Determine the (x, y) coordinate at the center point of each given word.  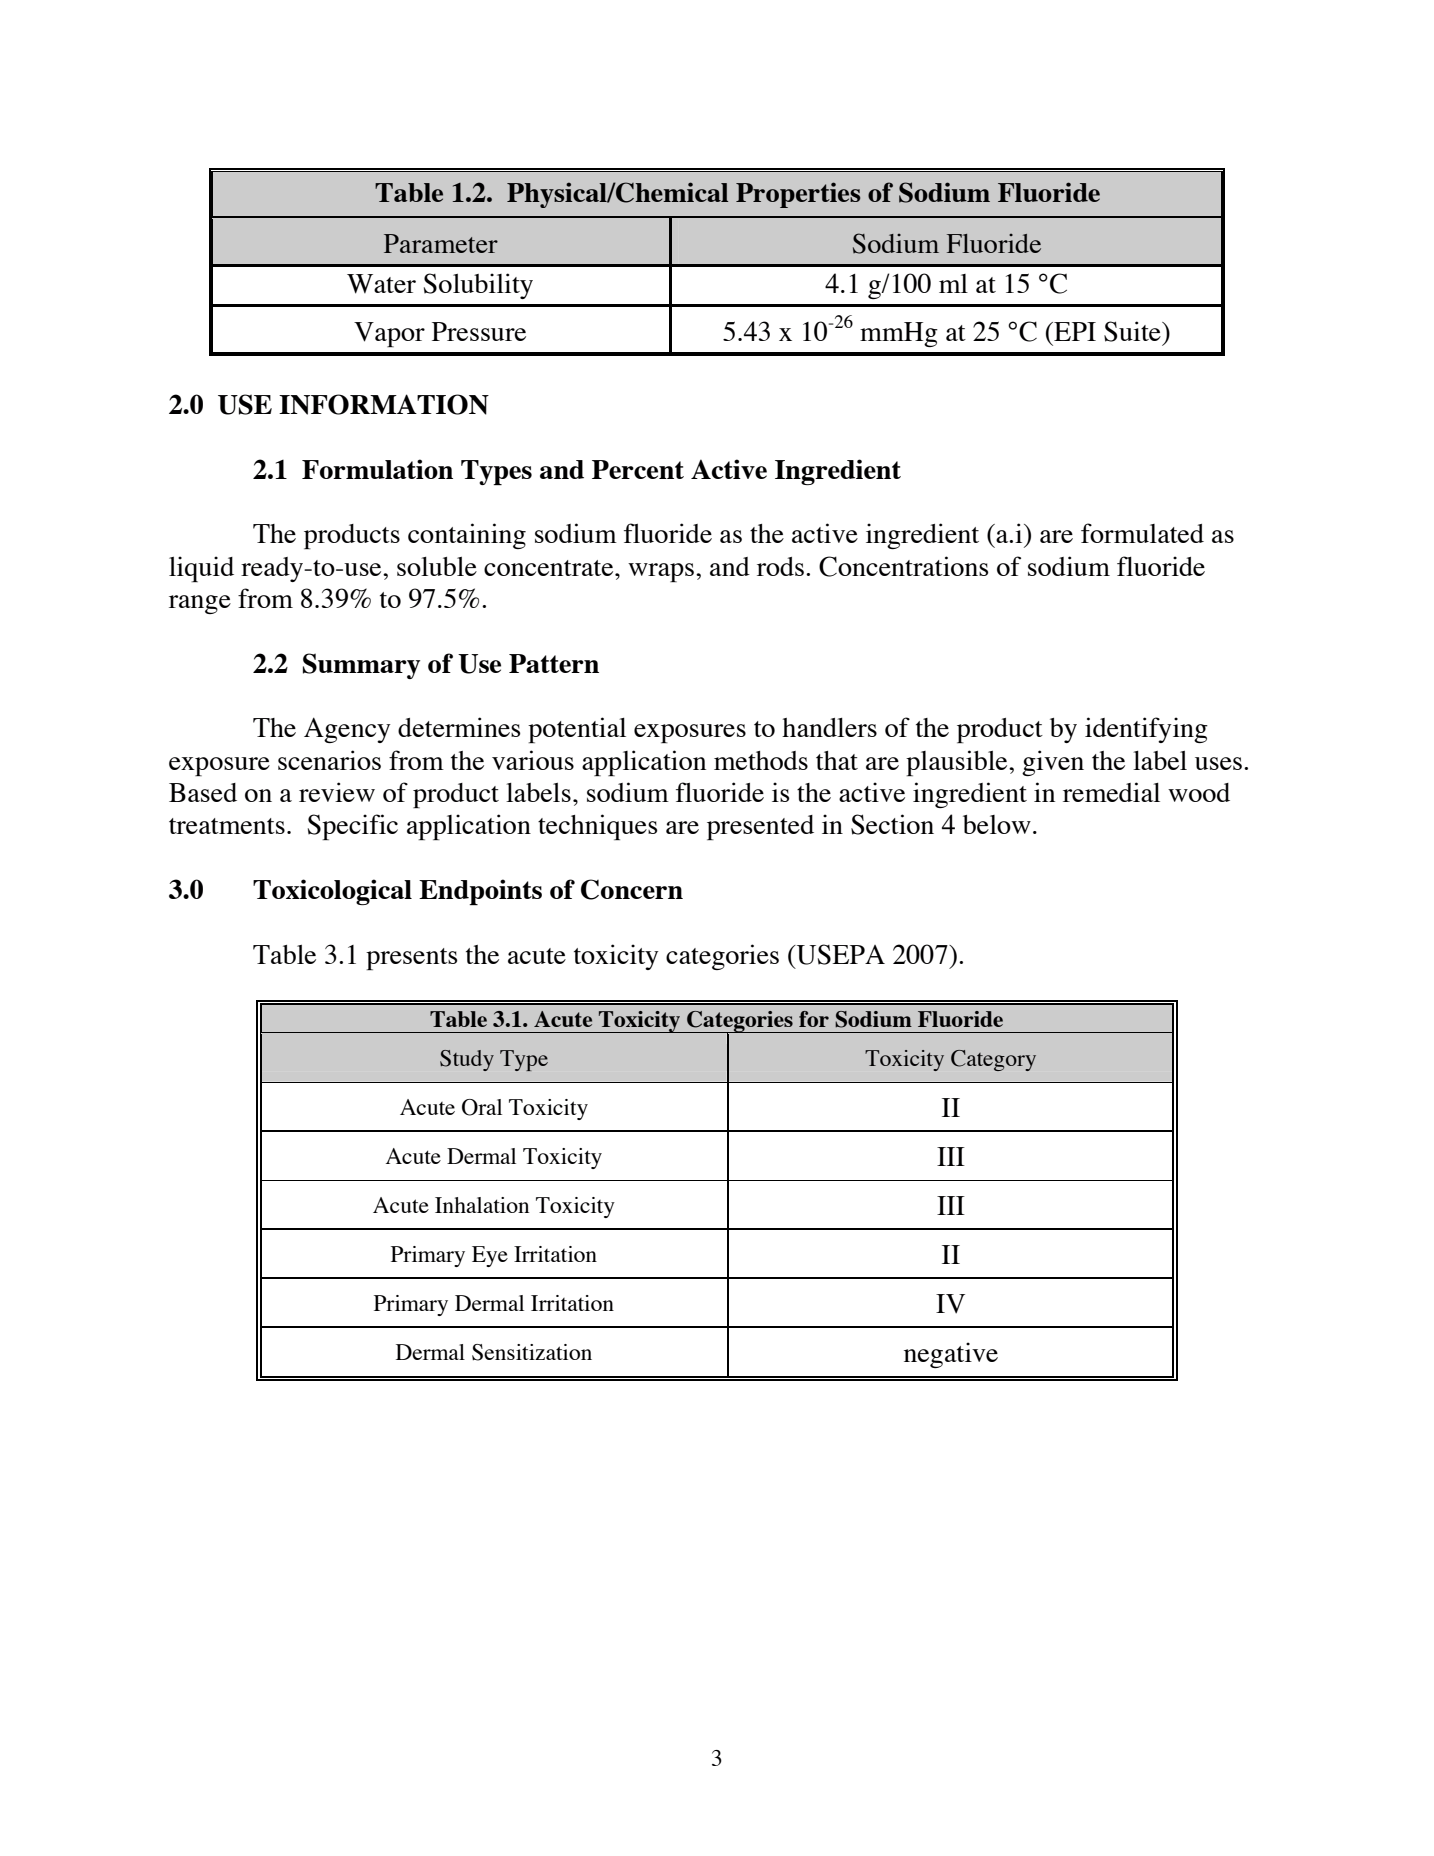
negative (951, 1355)
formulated (1142, 533)
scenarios (329, 760)
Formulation (377, 469)
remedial (1111, 792)
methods (761, 760)
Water (381, 284)
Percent (638, 469)
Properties (798, 195)
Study (467, 1060)
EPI (1074, 331)
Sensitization (532, 1352)
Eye (490, 1256)
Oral (482, 1107)
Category (993, 1060)
